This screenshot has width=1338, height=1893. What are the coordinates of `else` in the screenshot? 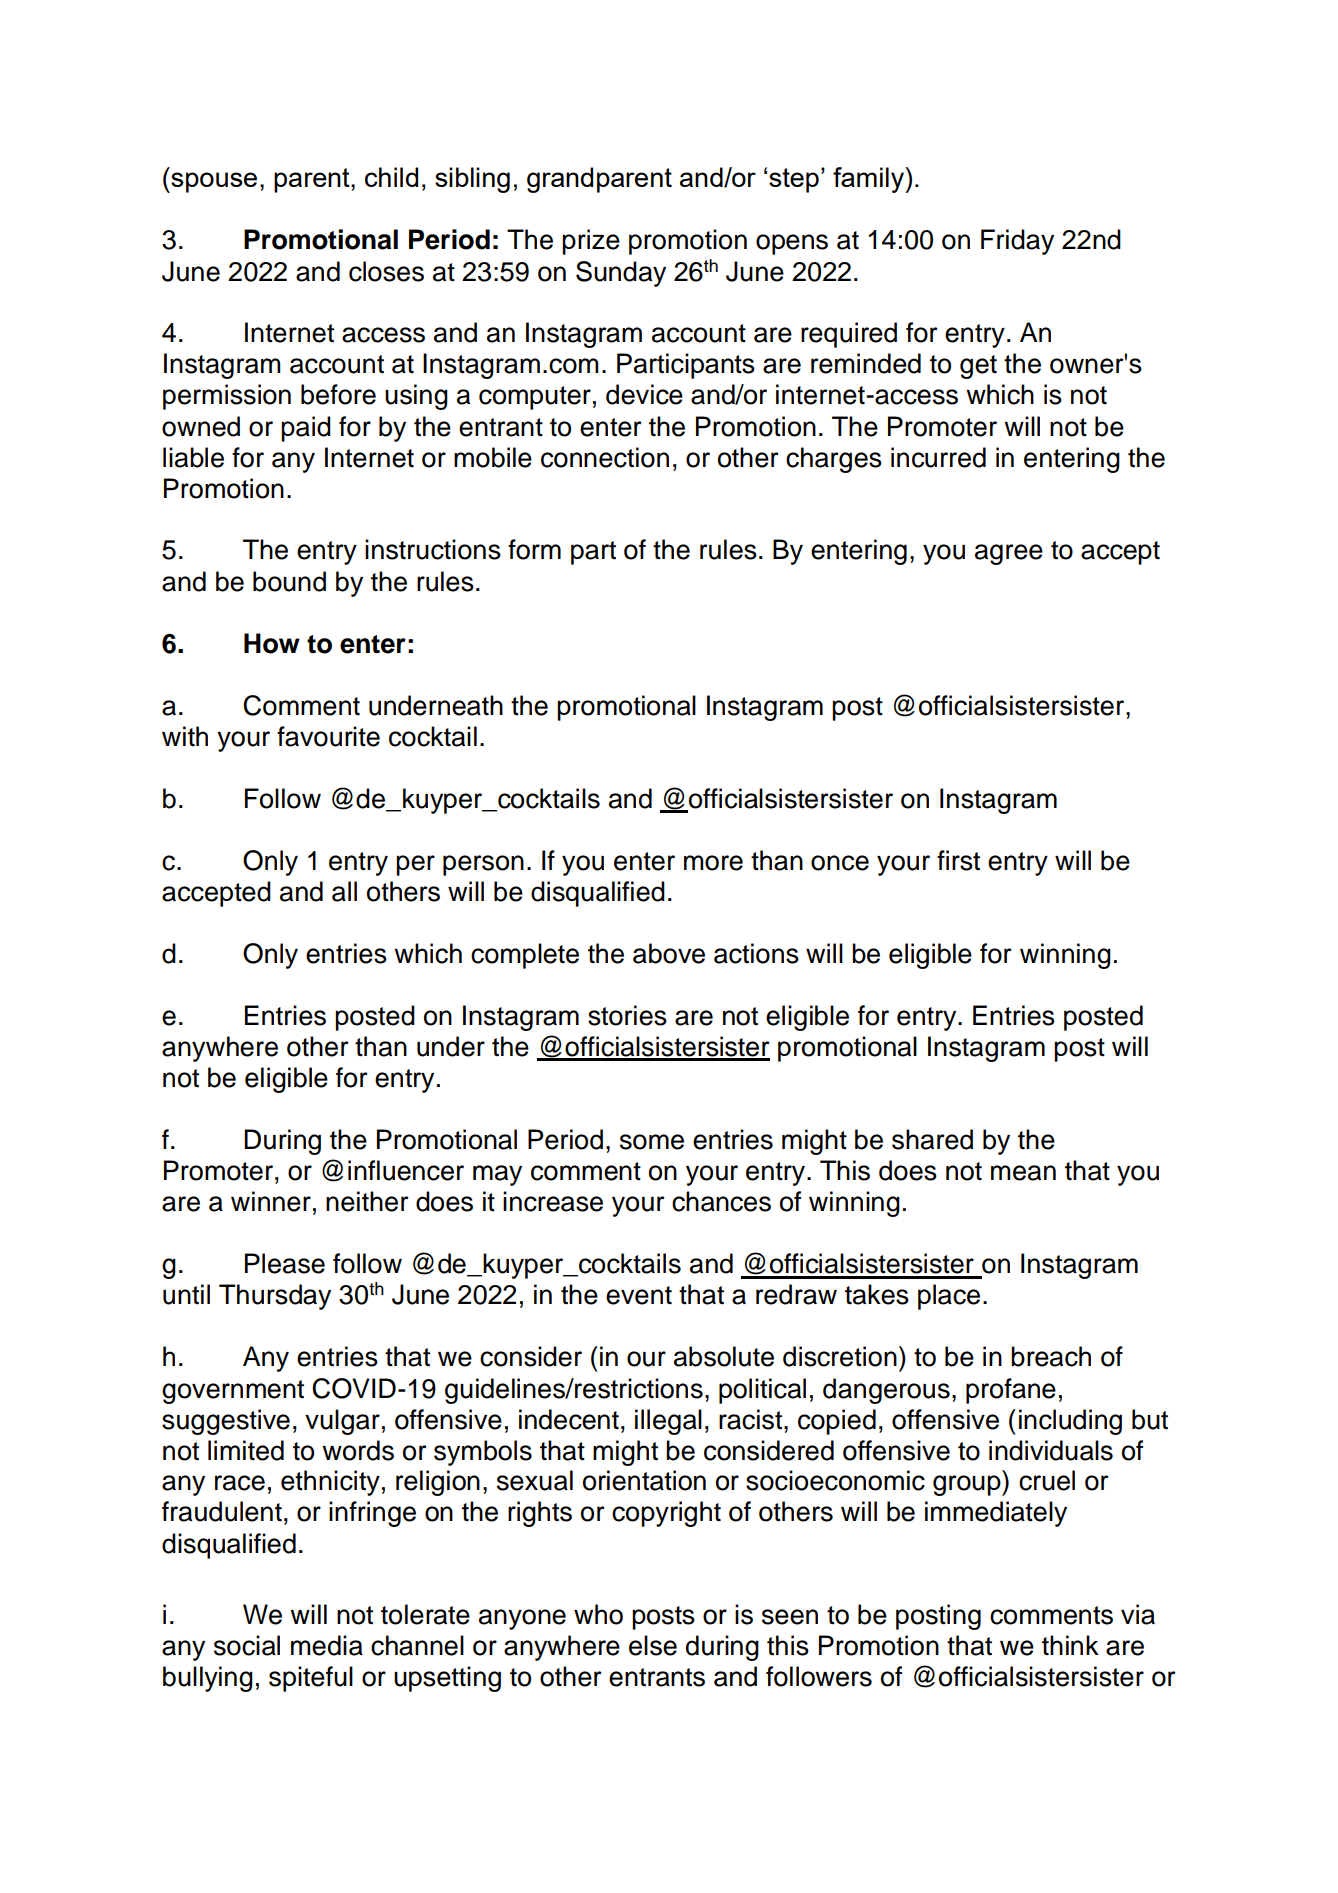 It's located at (653, 1645).
